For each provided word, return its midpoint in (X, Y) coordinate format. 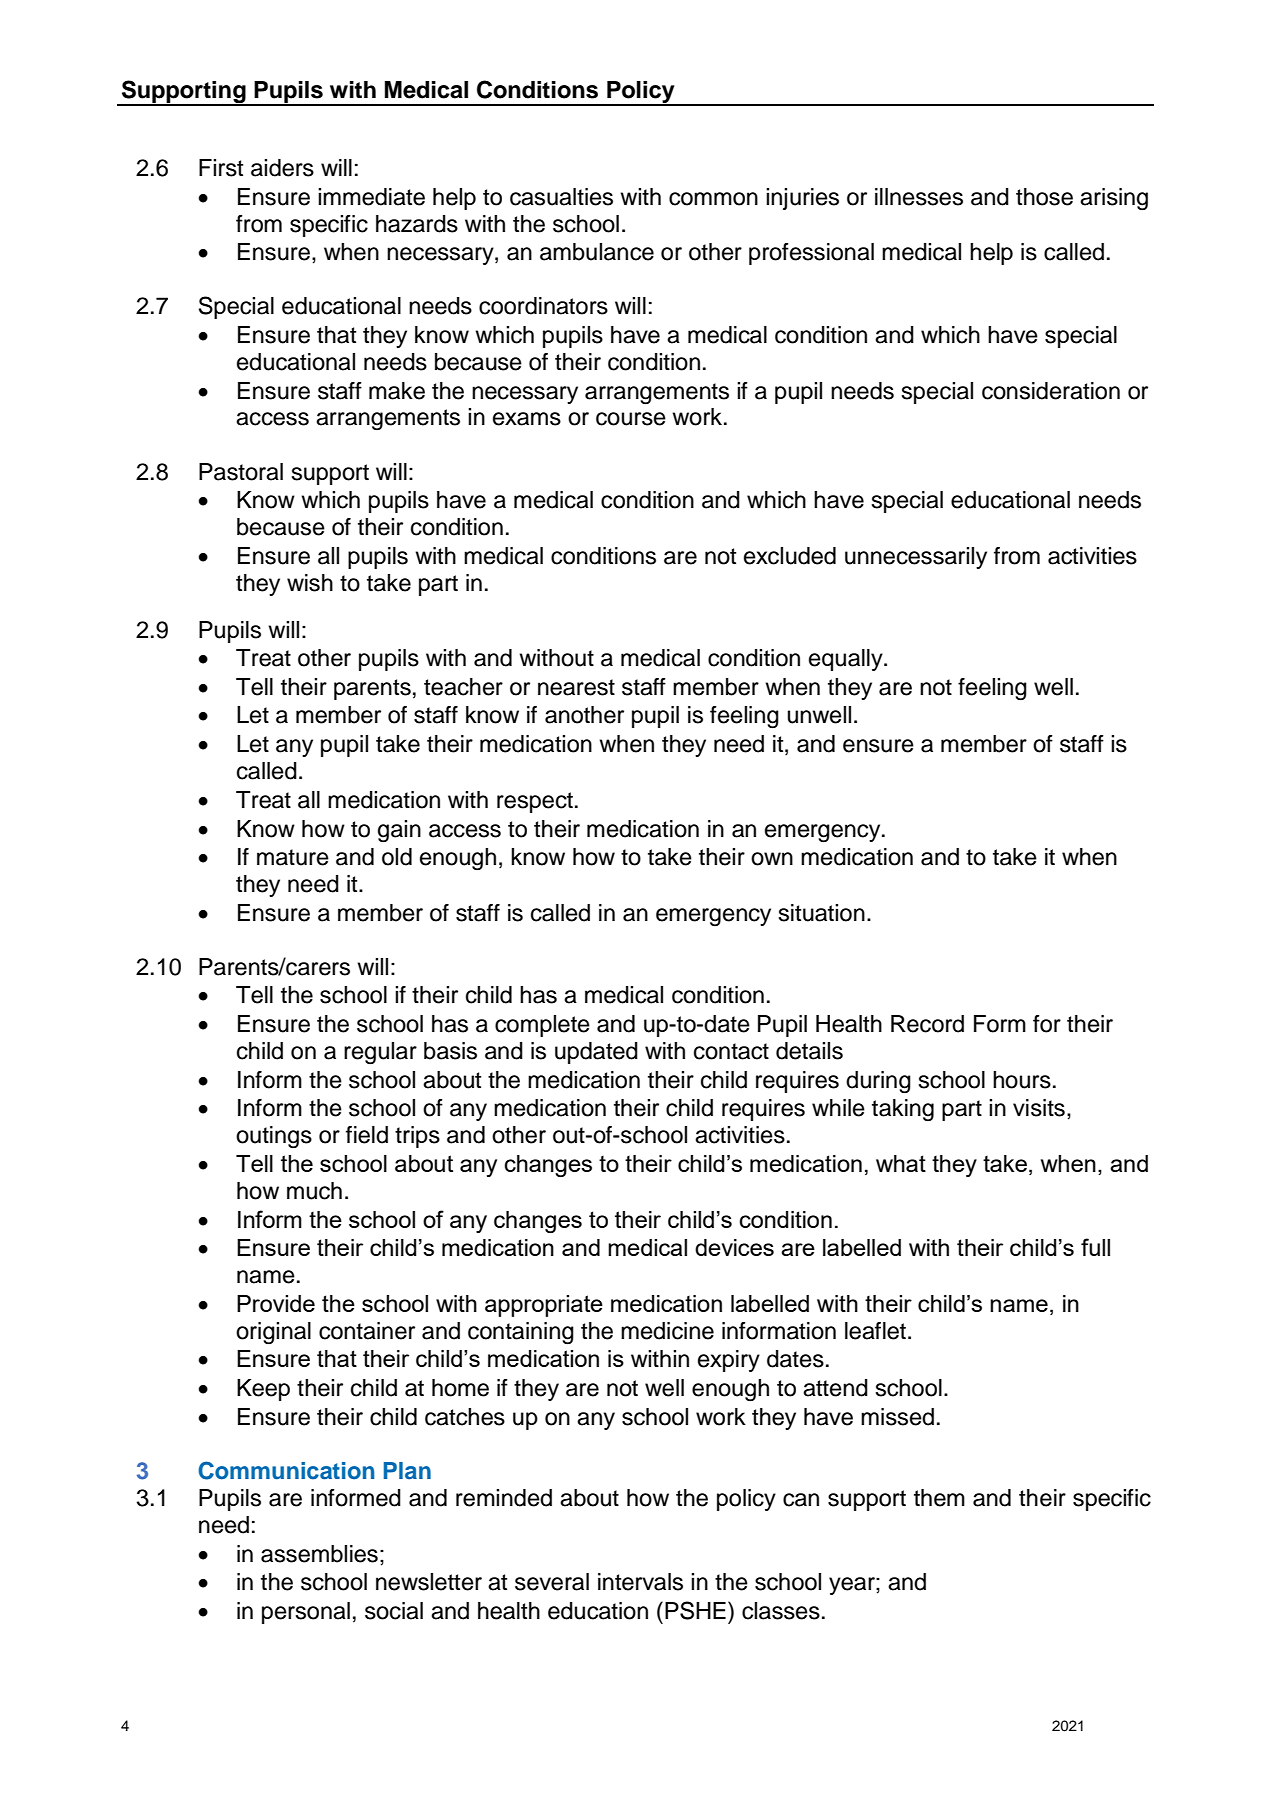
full (1095, 1247)
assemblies (319, 1554)
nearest (576, 687)
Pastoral (241, 472)
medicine (667, 1331)
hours (1022, 1080)
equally (847, 660)
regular (380, 1053)
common (713, 199)
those (1044, 197)
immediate (371, 197)
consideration (1051, 391)
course (631, 419)
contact (731, 1051)
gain (399, 831)
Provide (276, 1303)
